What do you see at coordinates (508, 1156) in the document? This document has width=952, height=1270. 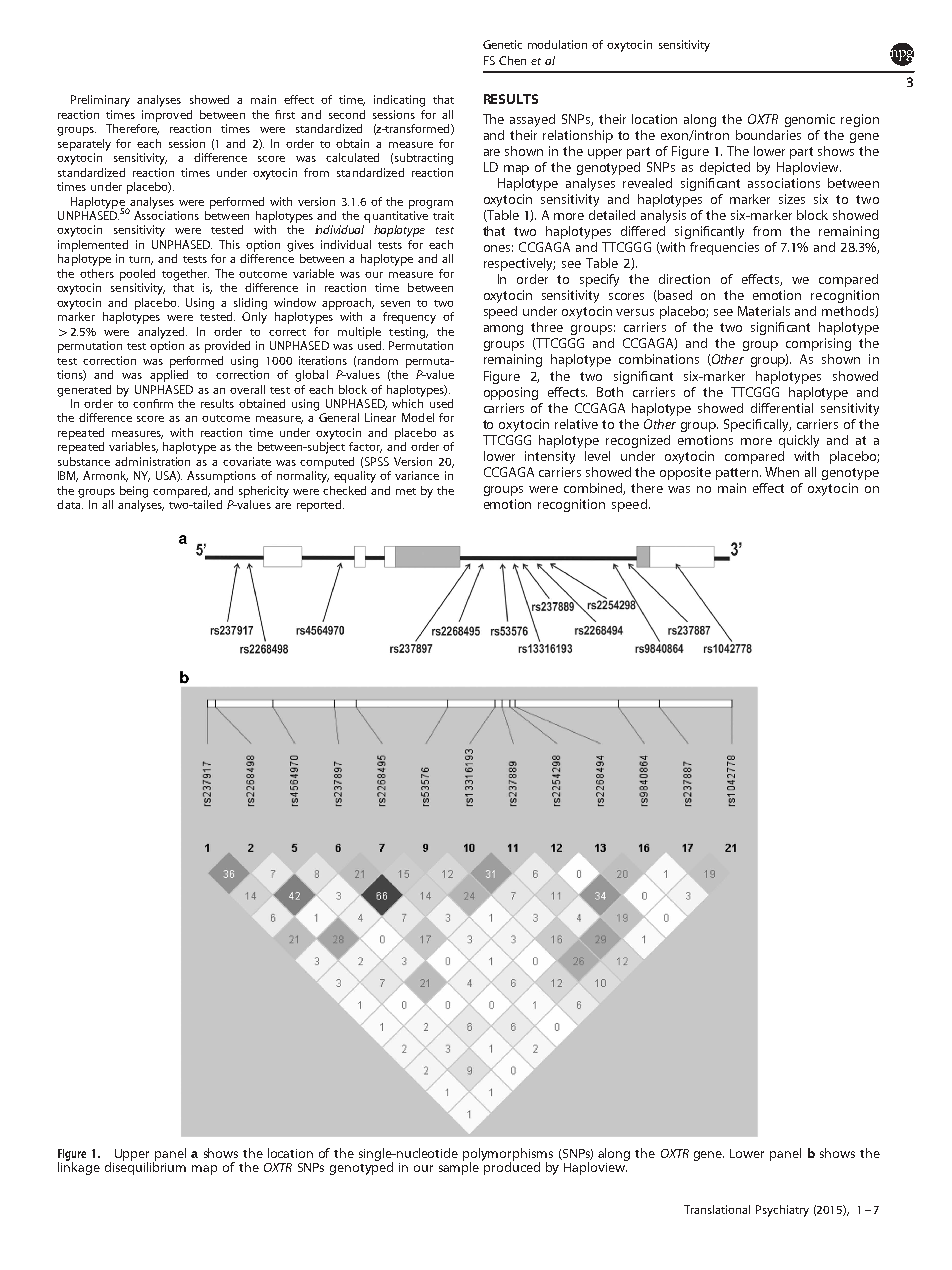 I see `polymorphisms` at bounding box center [508, 1156].
